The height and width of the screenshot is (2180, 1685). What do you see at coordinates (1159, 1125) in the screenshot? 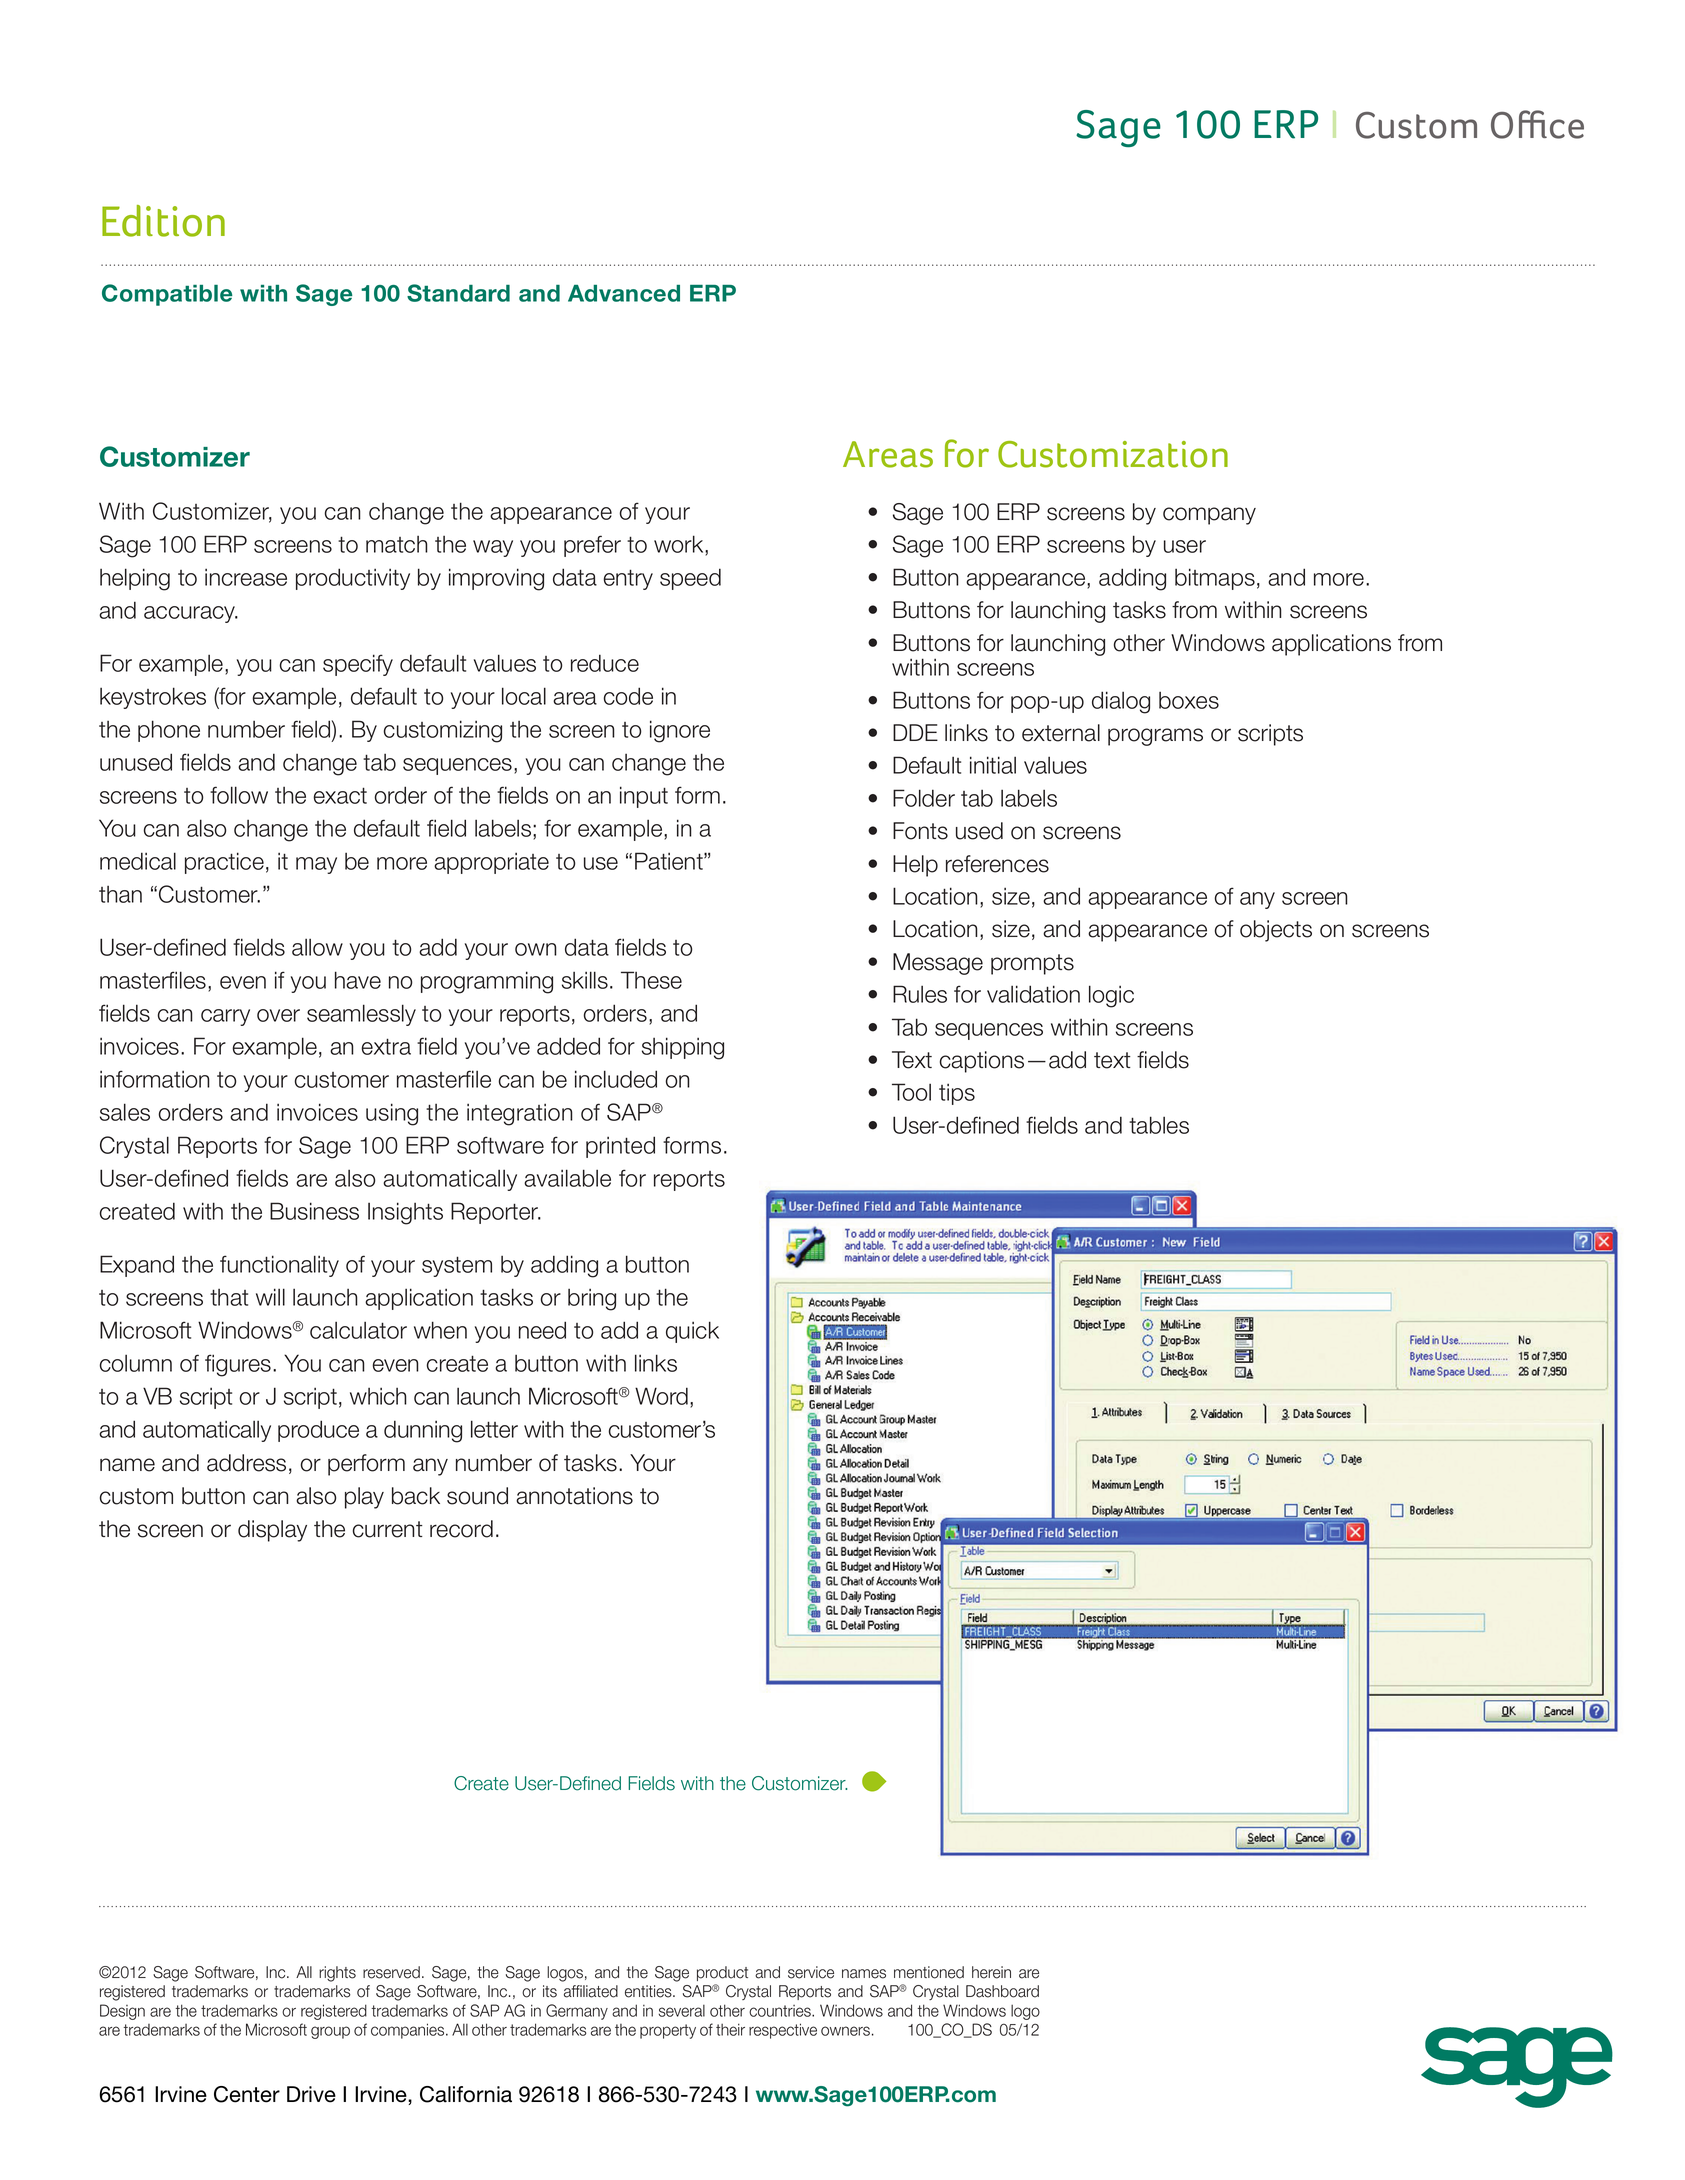
I see `tables` at bounding box center [1159, 1125].
